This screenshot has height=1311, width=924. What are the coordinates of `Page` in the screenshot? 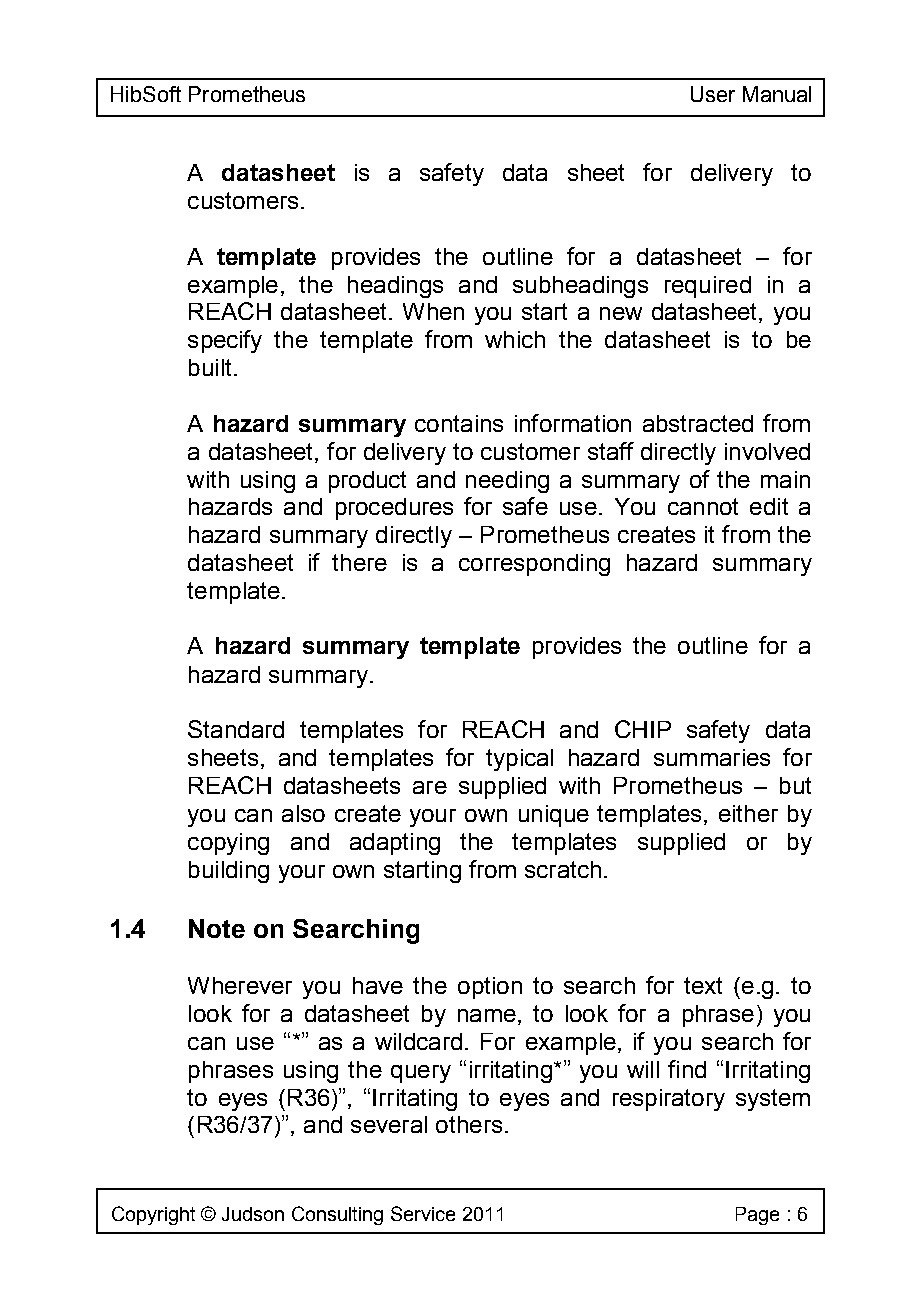 It's located at (757, 1216).
